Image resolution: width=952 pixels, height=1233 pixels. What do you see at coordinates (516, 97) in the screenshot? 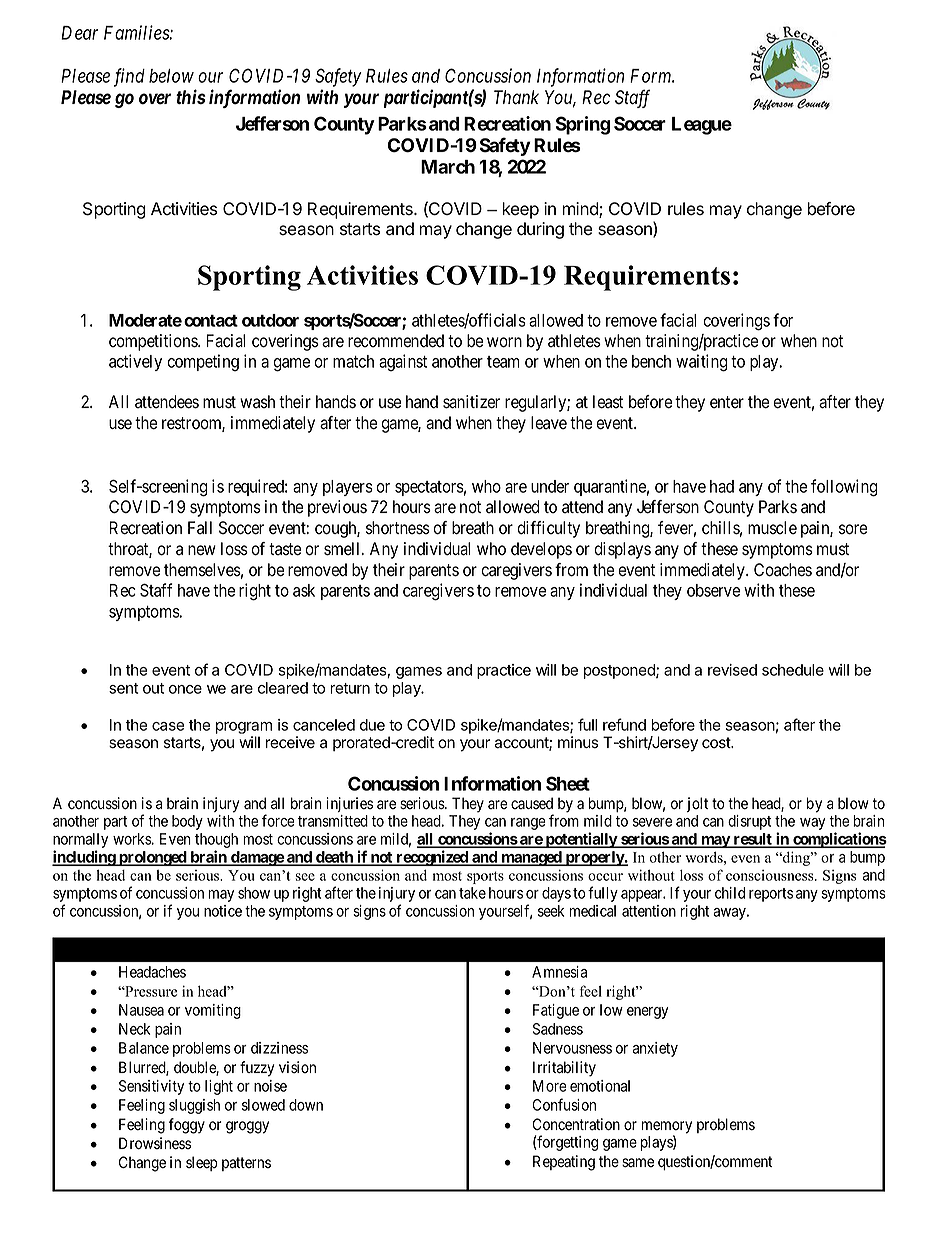
I see `Thank` at bounding box center [516, 97].
